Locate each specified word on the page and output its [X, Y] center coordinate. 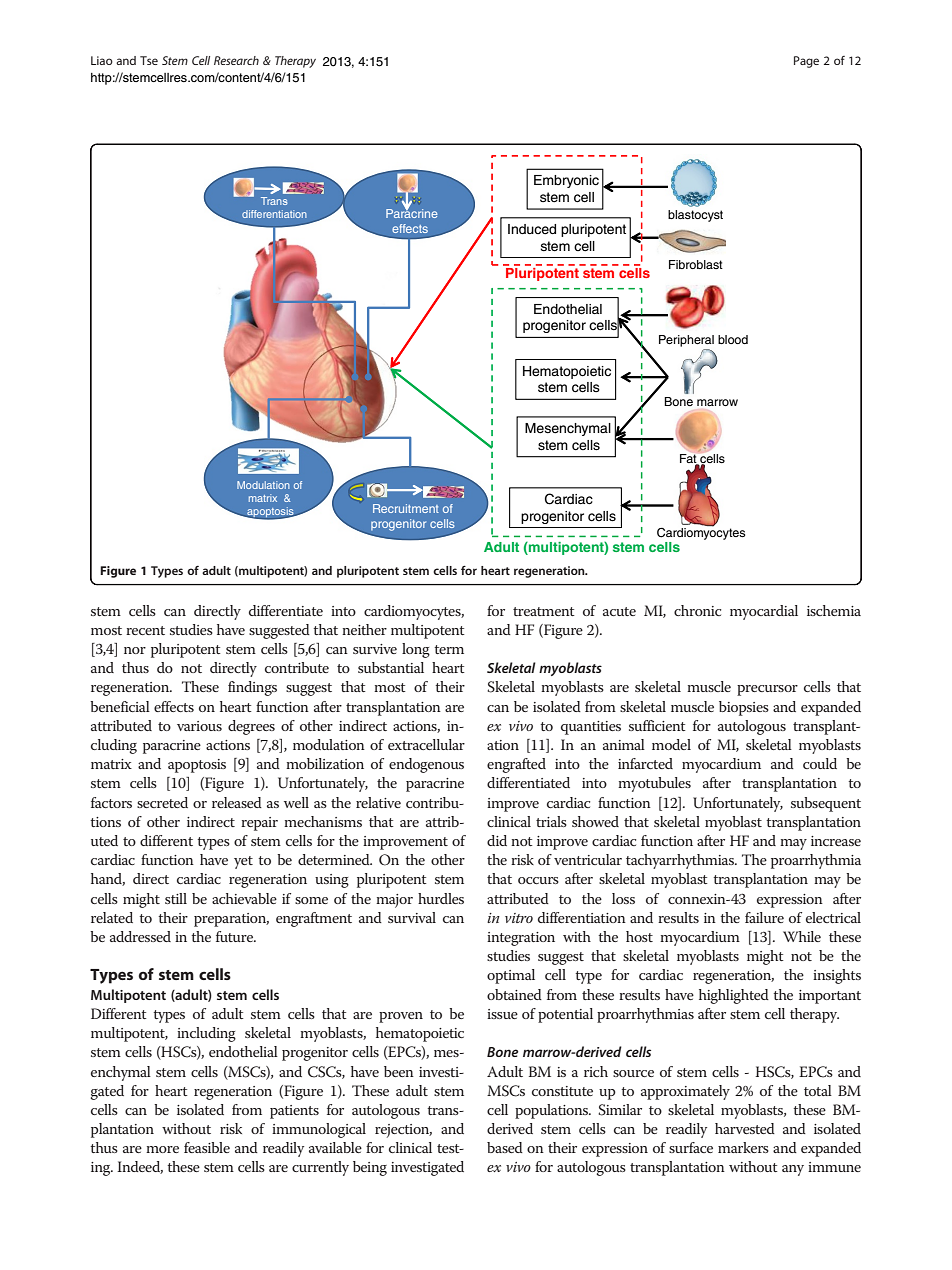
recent [145, 630]
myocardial [764, 612]
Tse [149, 60]
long [416, 650]
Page [806, 62]
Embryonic [566, 181]
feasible [207, 1147]
